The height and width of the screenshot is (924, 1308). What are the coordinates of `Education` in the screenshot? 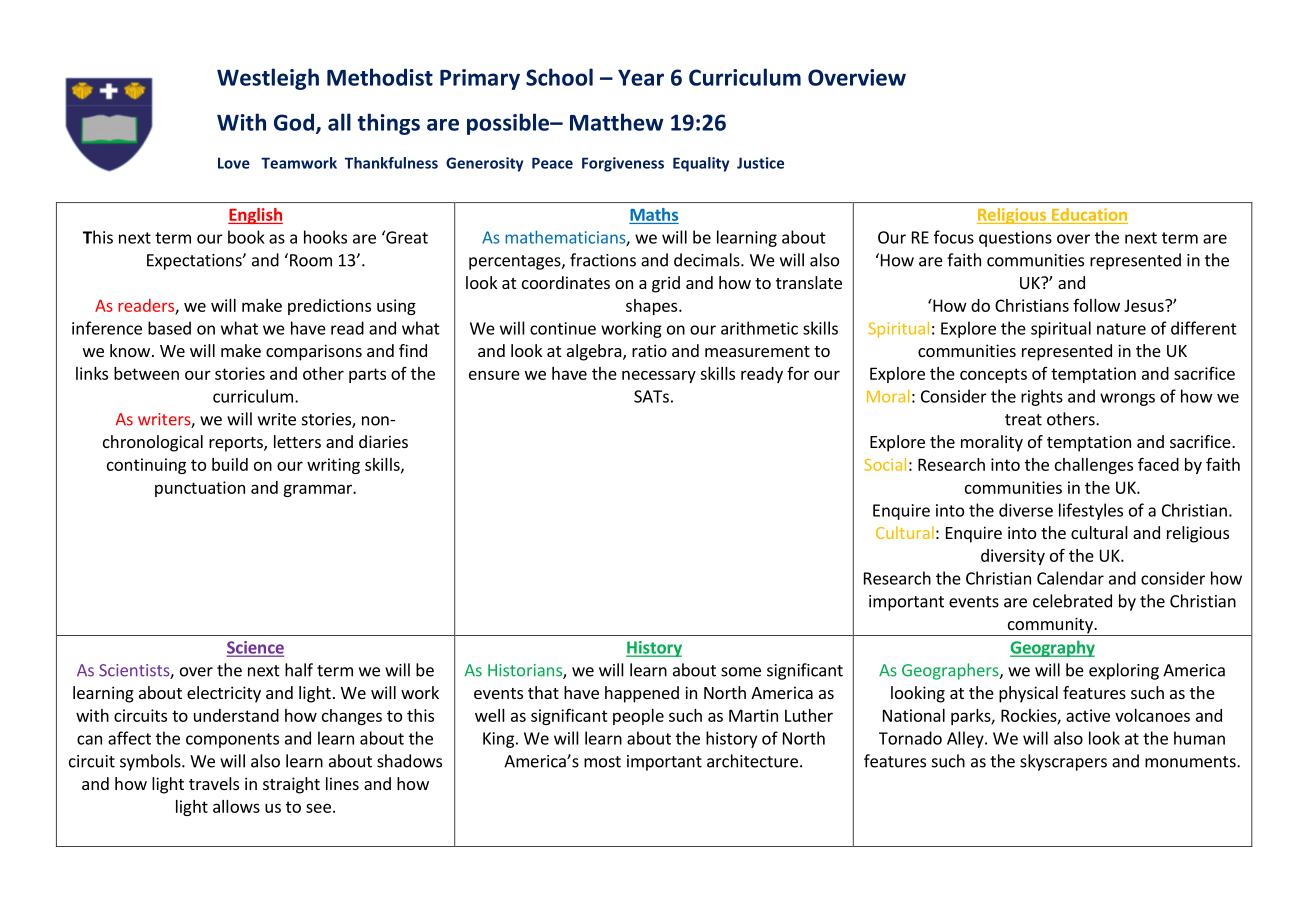 It's located at (1089, 214).
